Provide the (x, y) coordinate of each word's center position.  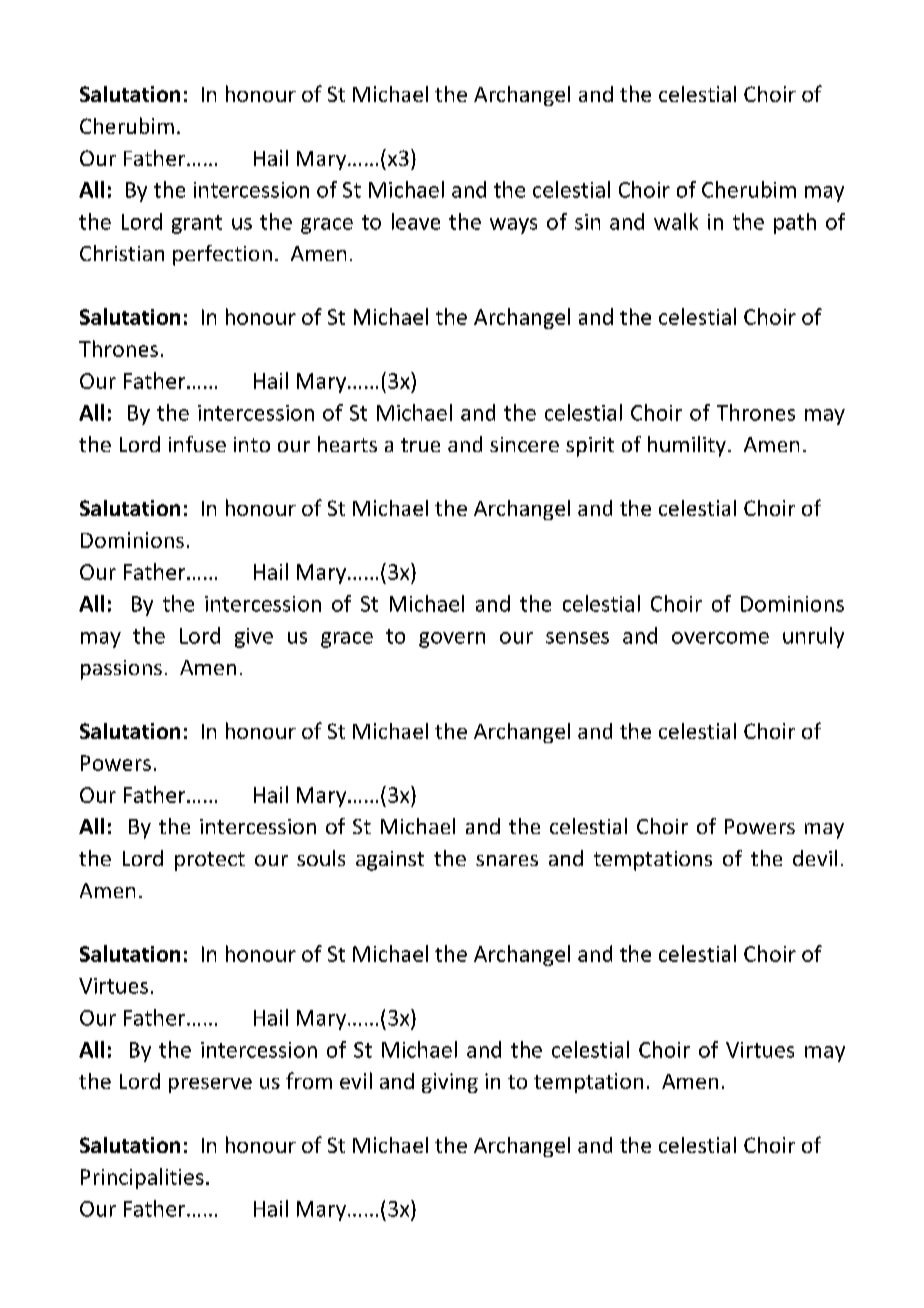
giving (450, 1083)
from (309, 1080)
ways (513, 226)
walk (676, 221)
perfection (222, 255)
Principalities (142, 1178)
